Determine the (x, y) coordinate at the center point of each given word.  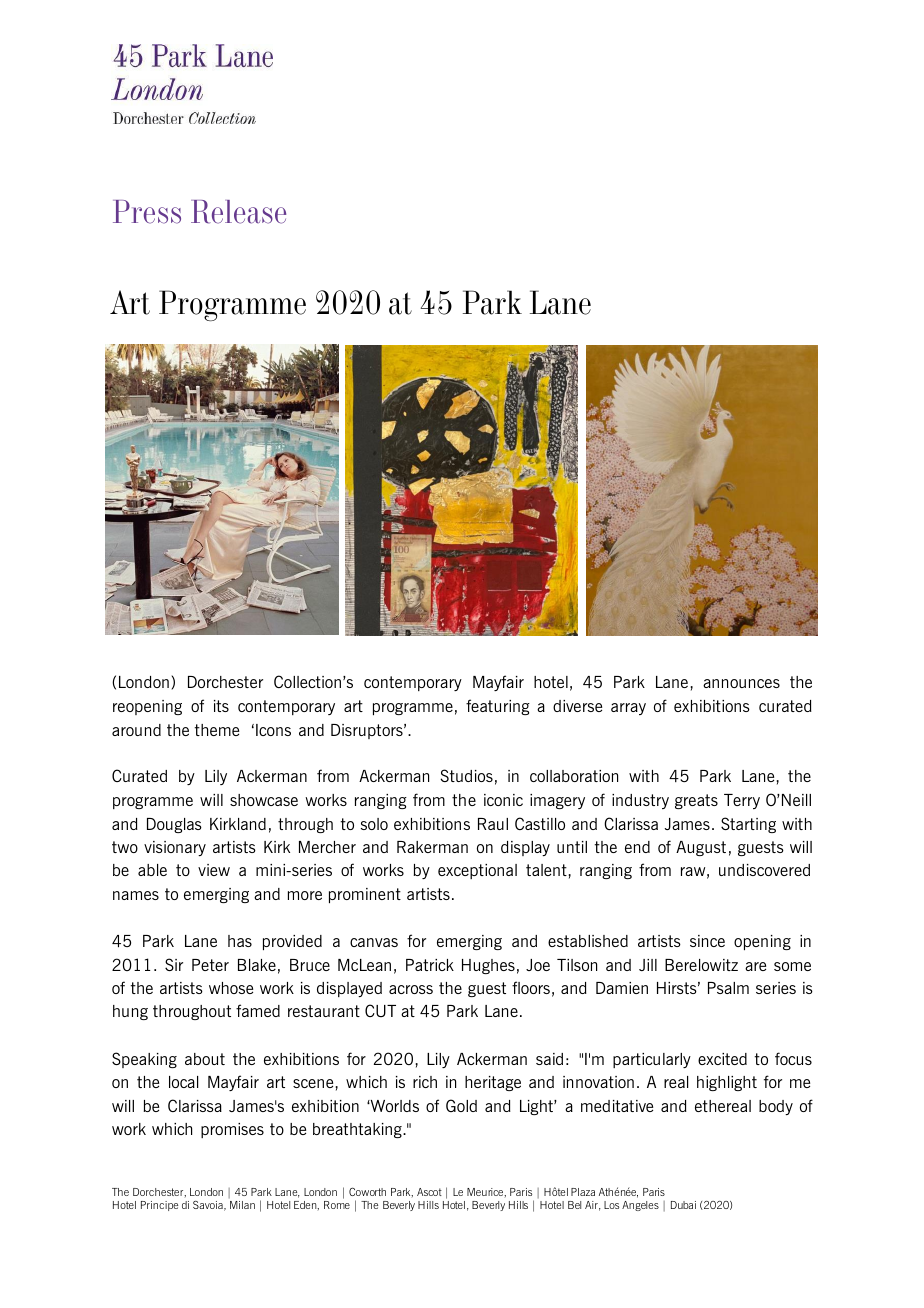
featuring (498, 707)
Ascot (429, 1192)
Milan (242, 1205)
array (628, 709)
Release (238, 212)
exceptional (477, 871)
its (221, 706)
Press (147, 212)
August (701, 848)
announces (741, 683)
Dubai (683, 1205)
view (214, 870)
